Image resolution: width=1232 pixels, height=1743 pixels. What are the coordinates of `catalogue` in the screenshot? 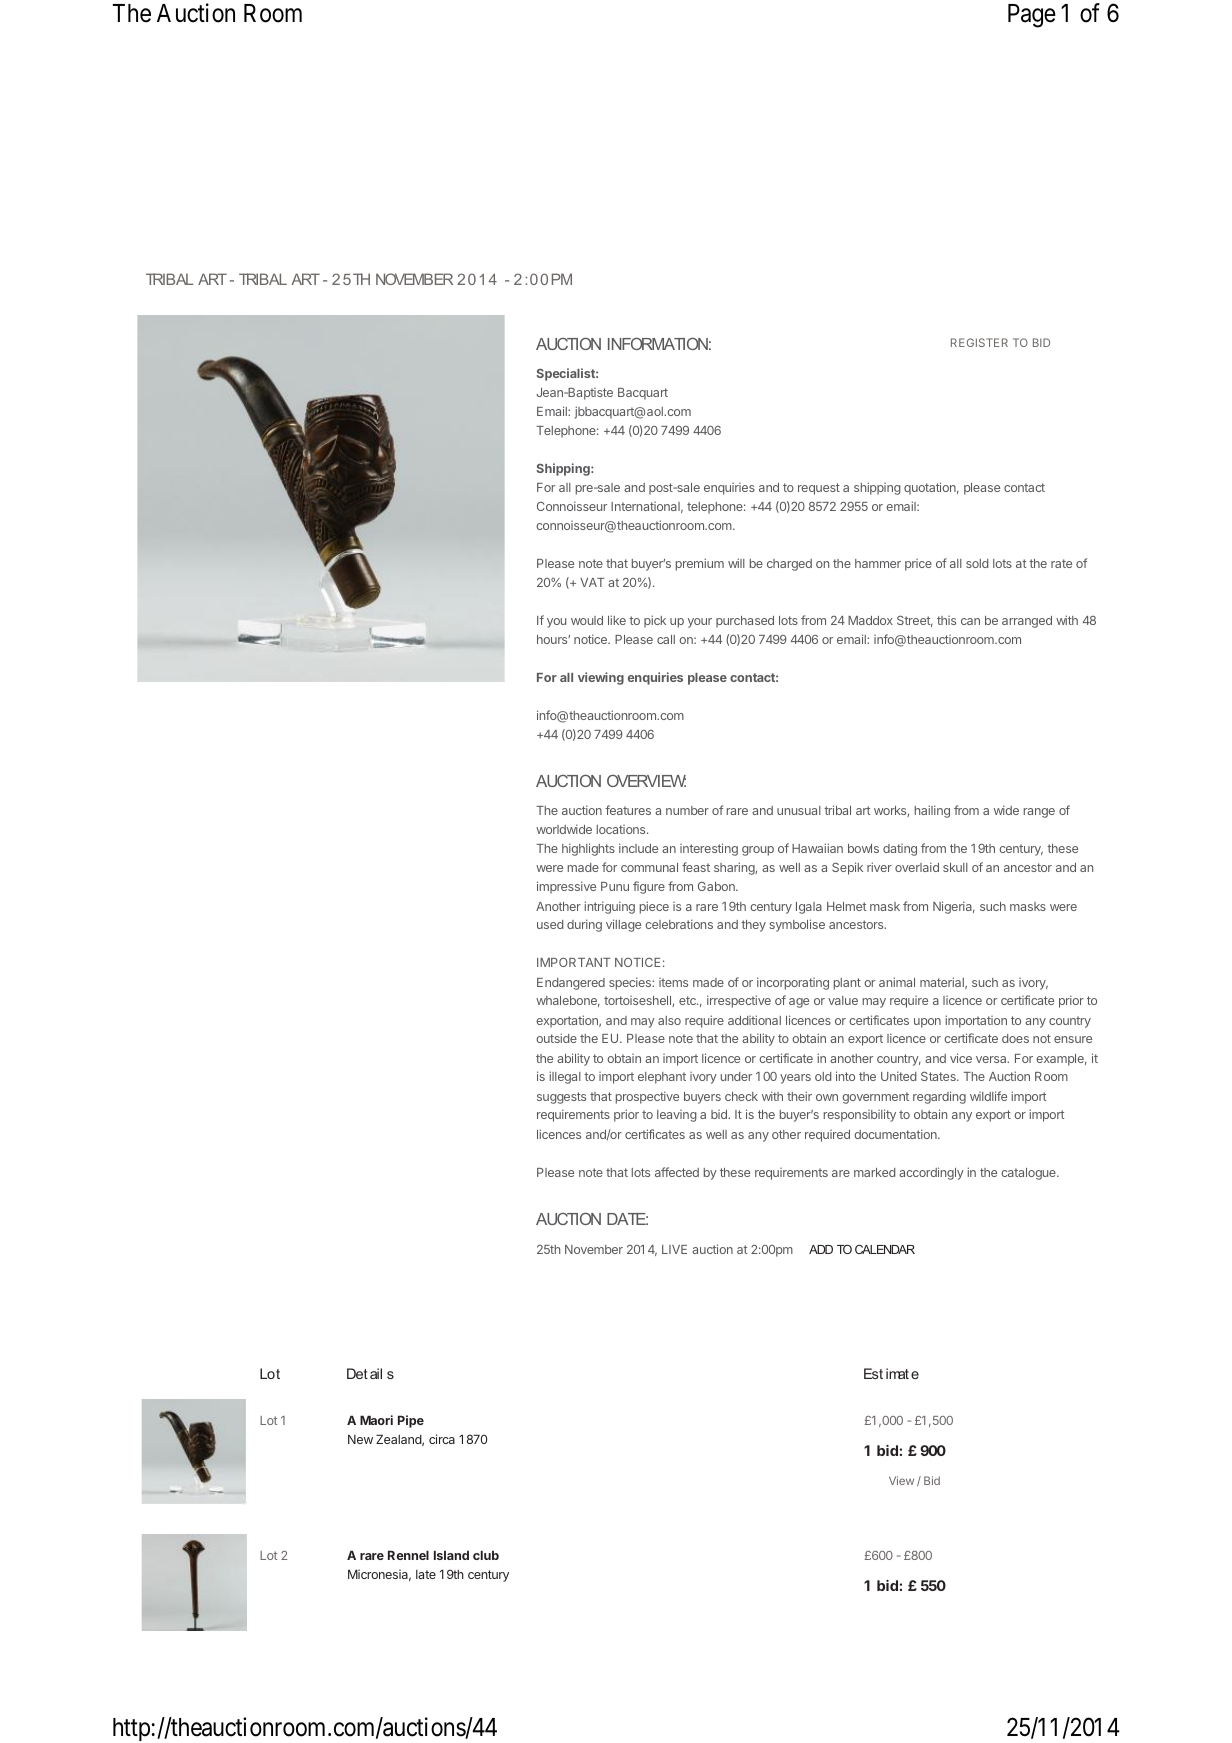 It's located at (1029, 1174).
